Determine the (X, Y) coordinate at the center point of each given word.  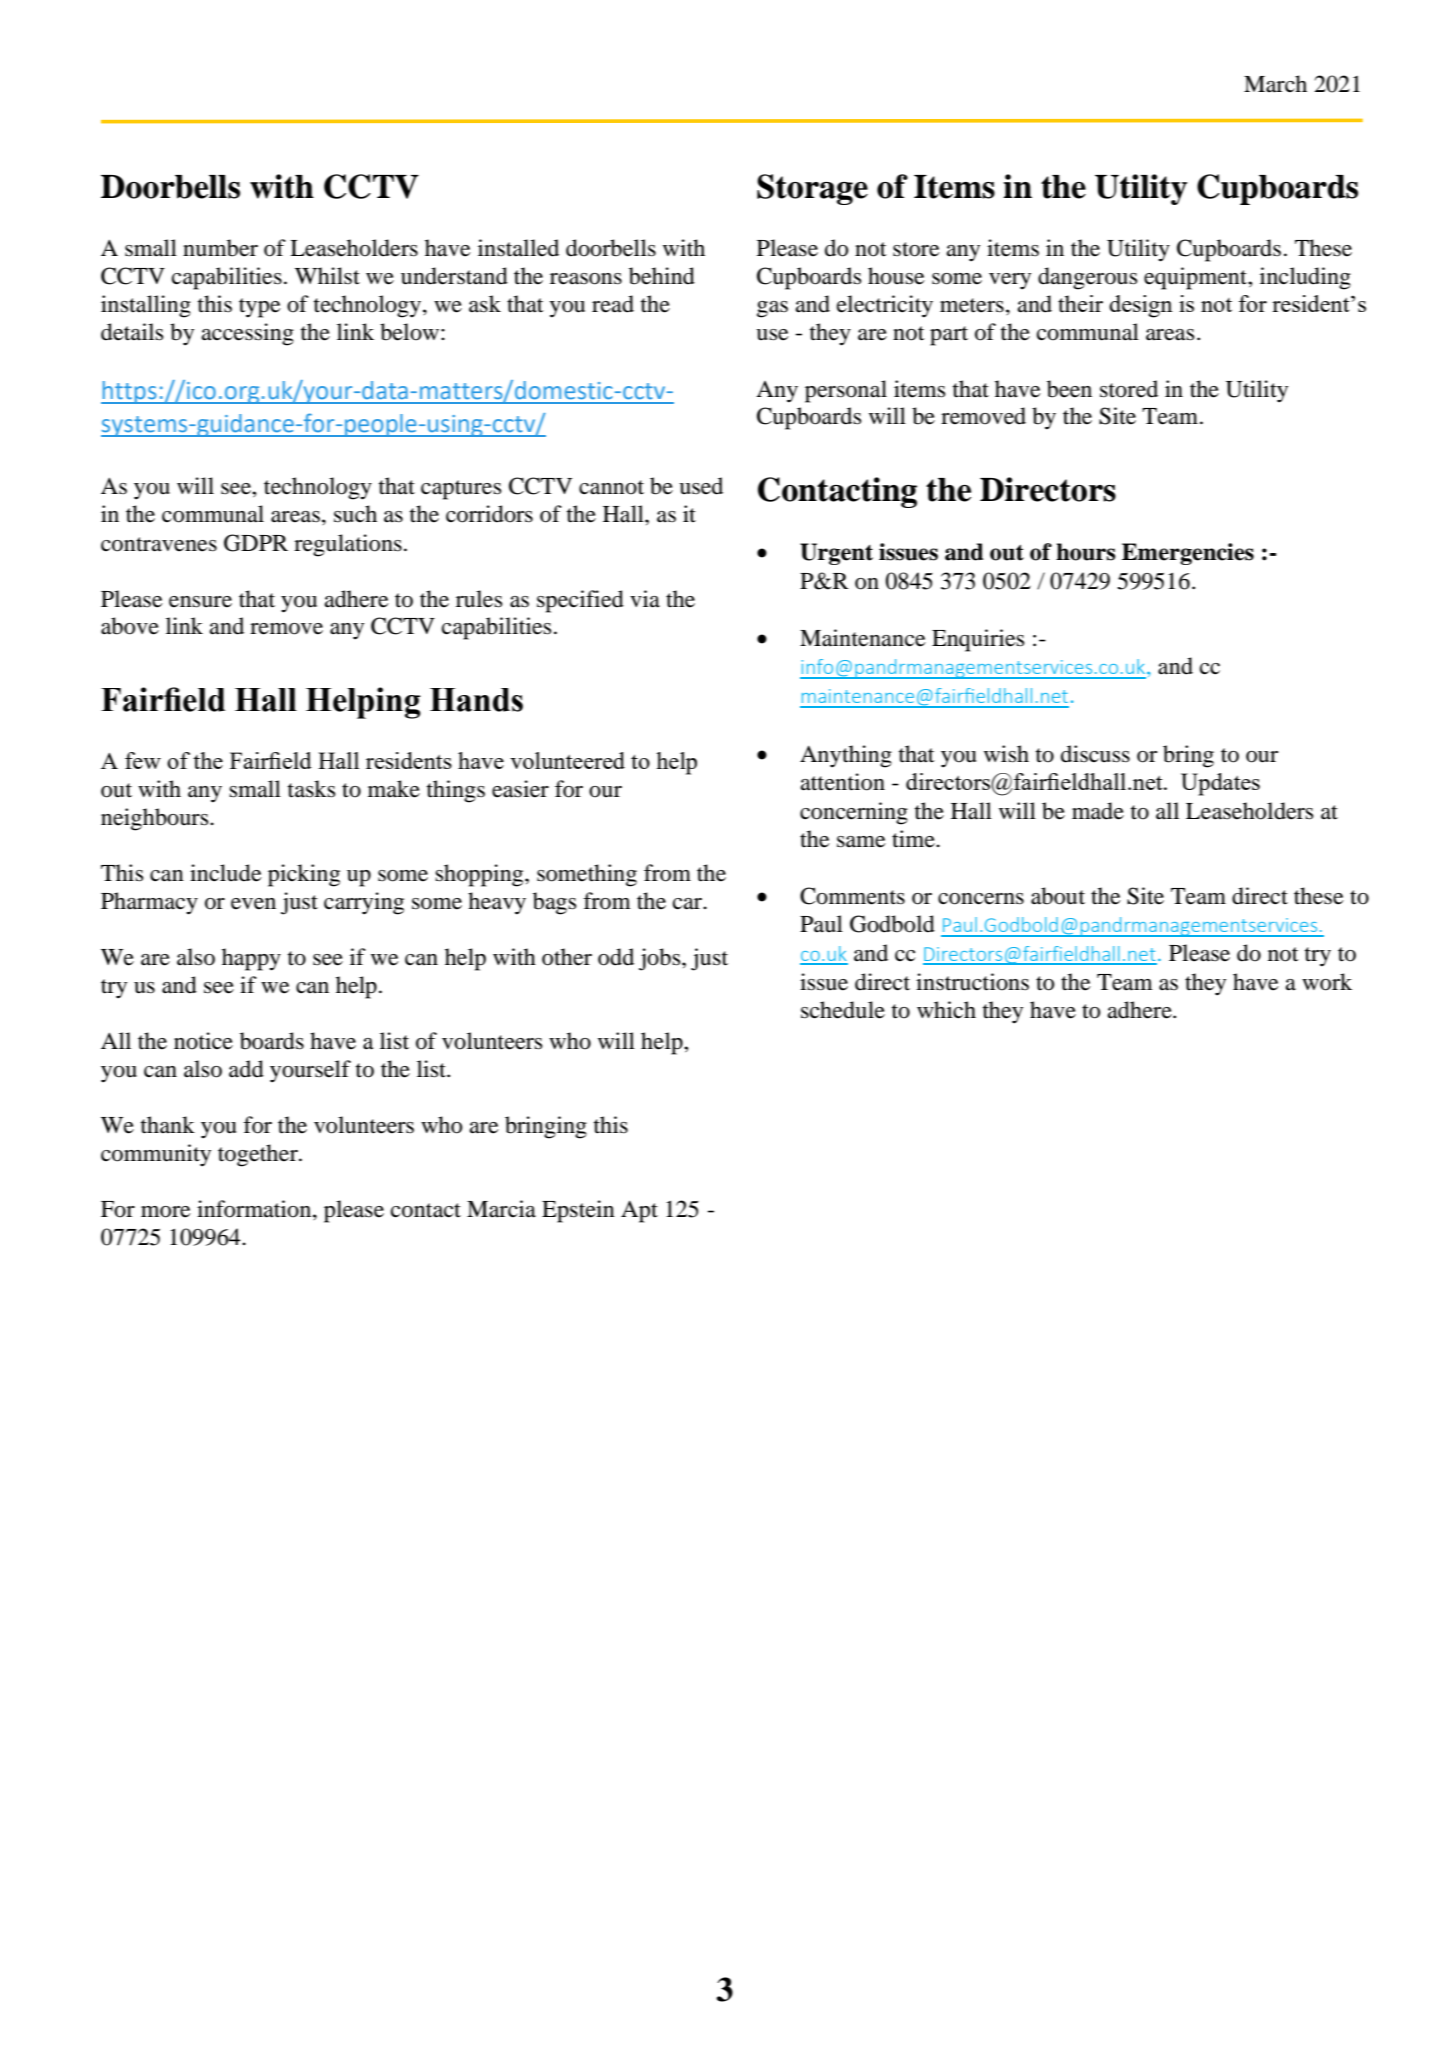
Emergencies (1188, 554)
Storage (812, 189)
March (1275, 84)
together (259, 1155)
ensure (200, 602)
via (645, 599)
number (220, 248)
